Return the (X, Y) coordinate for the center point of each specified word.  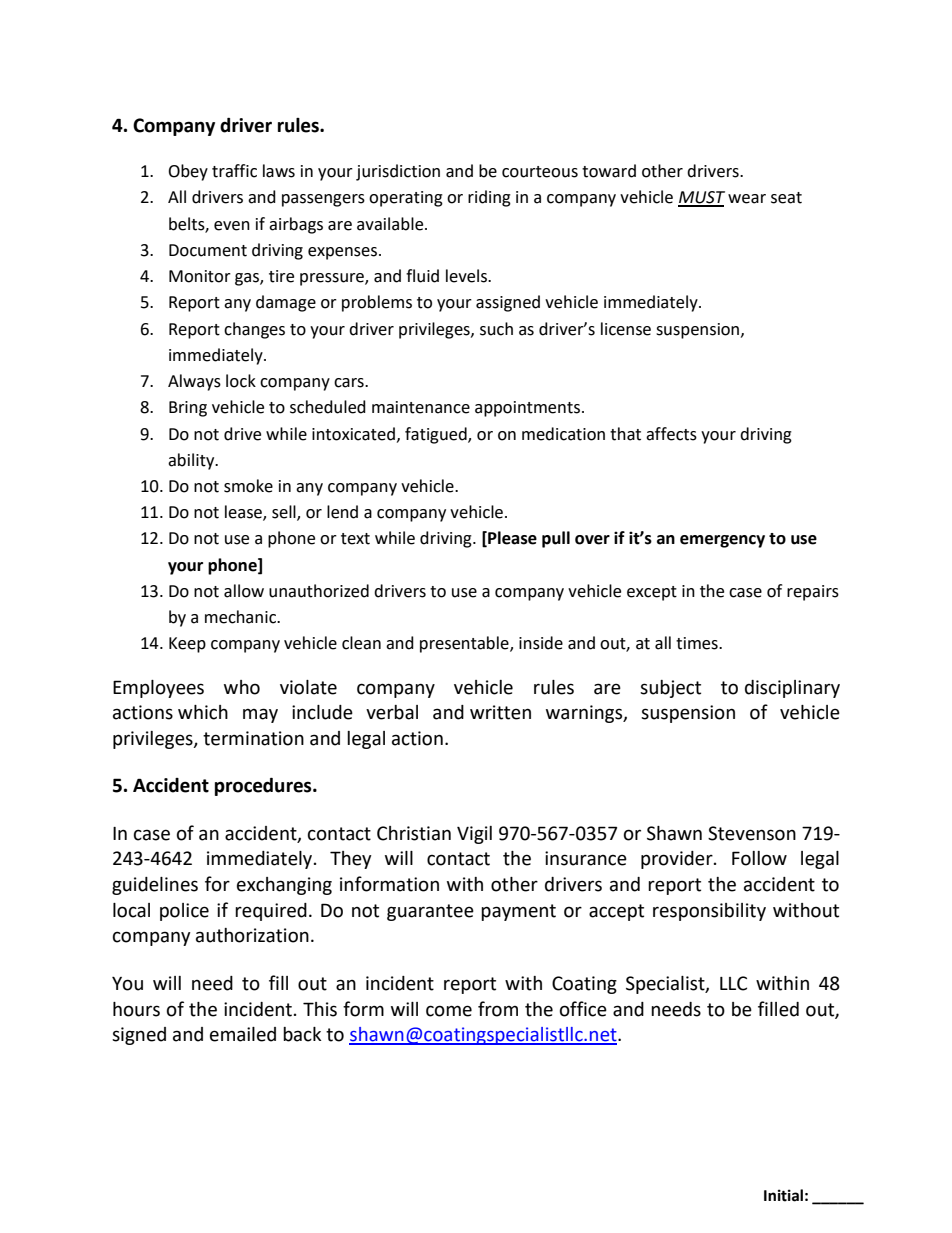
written (500, 712)
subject (670, 689)
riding (489, 198)
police (184, 912)
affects (671, 434)
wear (747, 199)
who (242, 687)
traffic (234, 171)
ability (192, 461)
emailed (243, 1034)
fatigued (437, 435)
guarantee (430, 912)
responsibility (709, 912)
